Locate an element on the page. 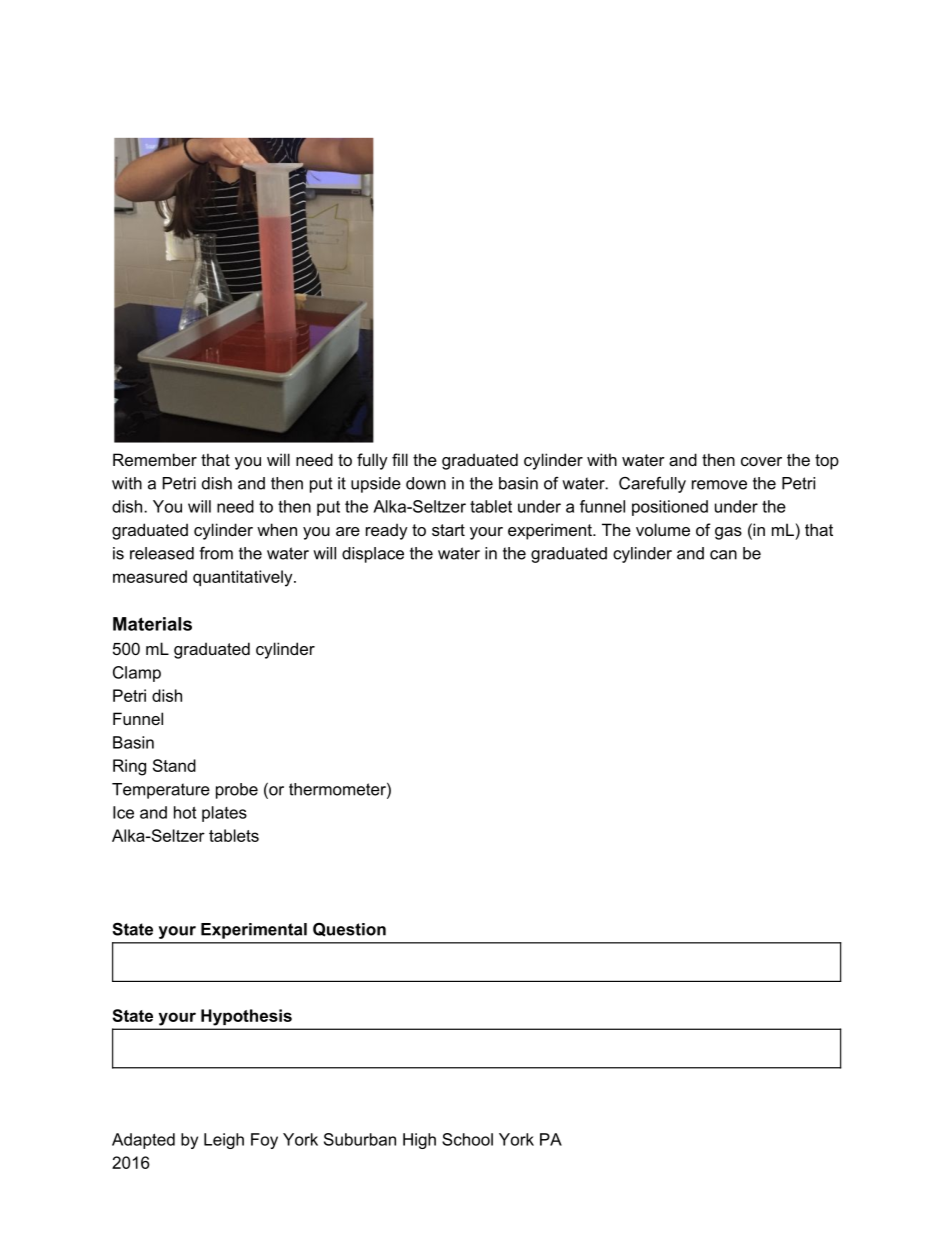  Hypothesis is located at coordinates (246, 1017).
